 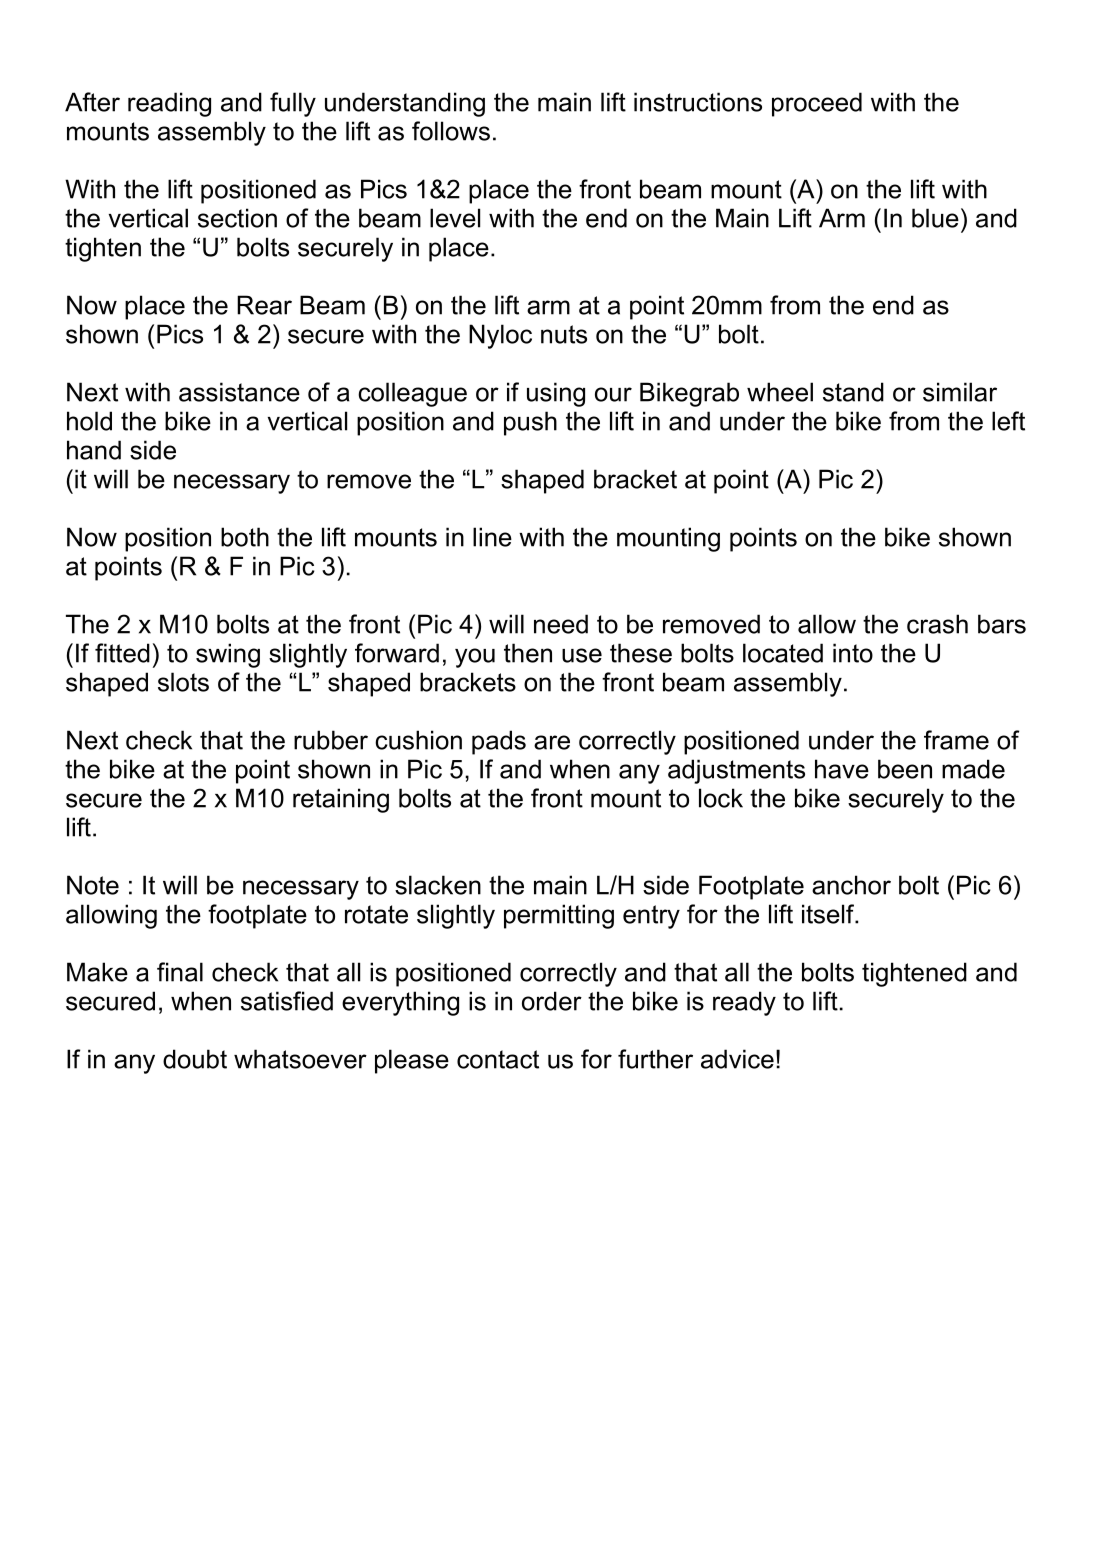 I want to click on order, so click(x=552, y=1001).
